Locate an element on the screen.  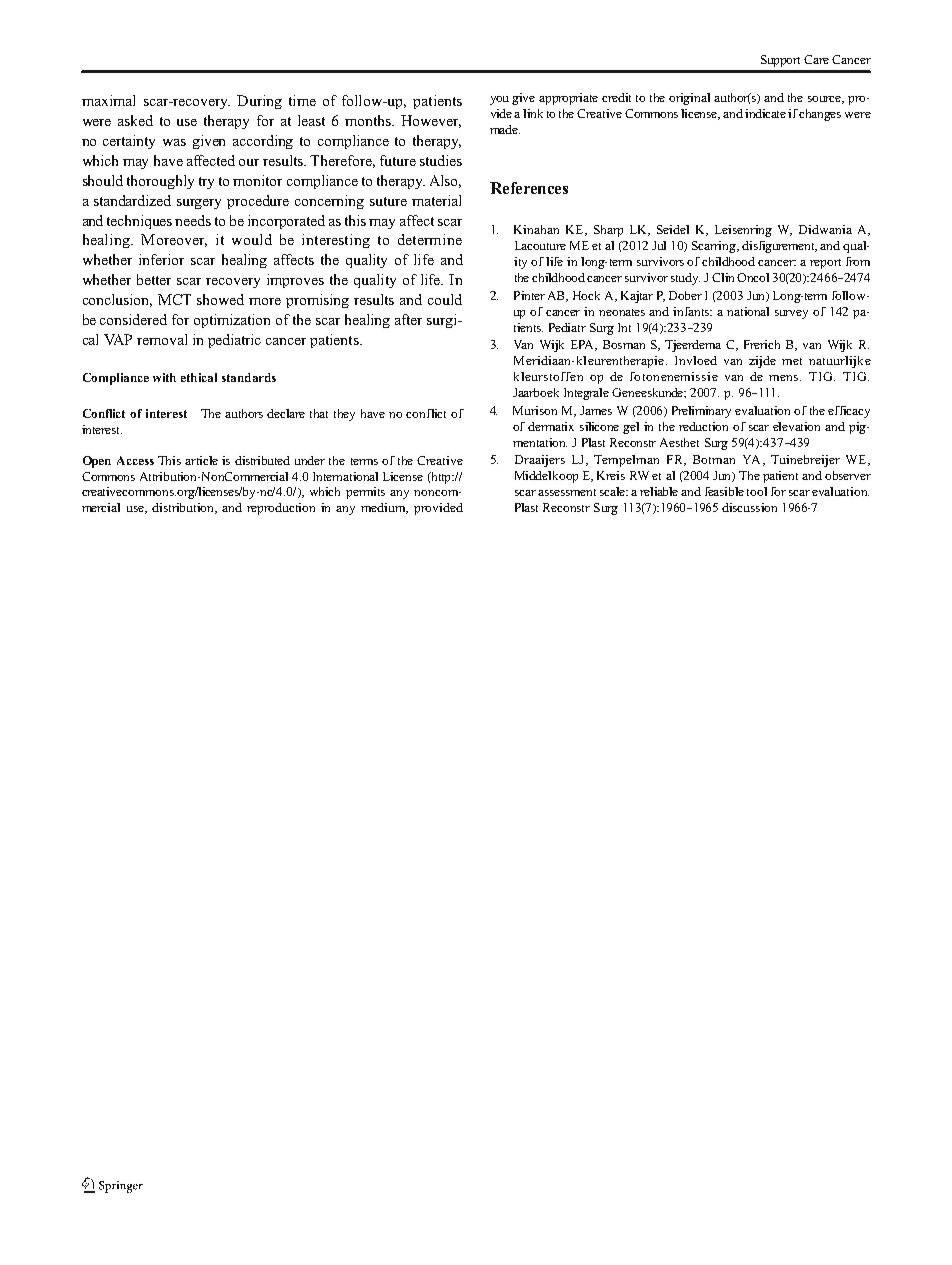
needs is located at coordinates (193, 220).
